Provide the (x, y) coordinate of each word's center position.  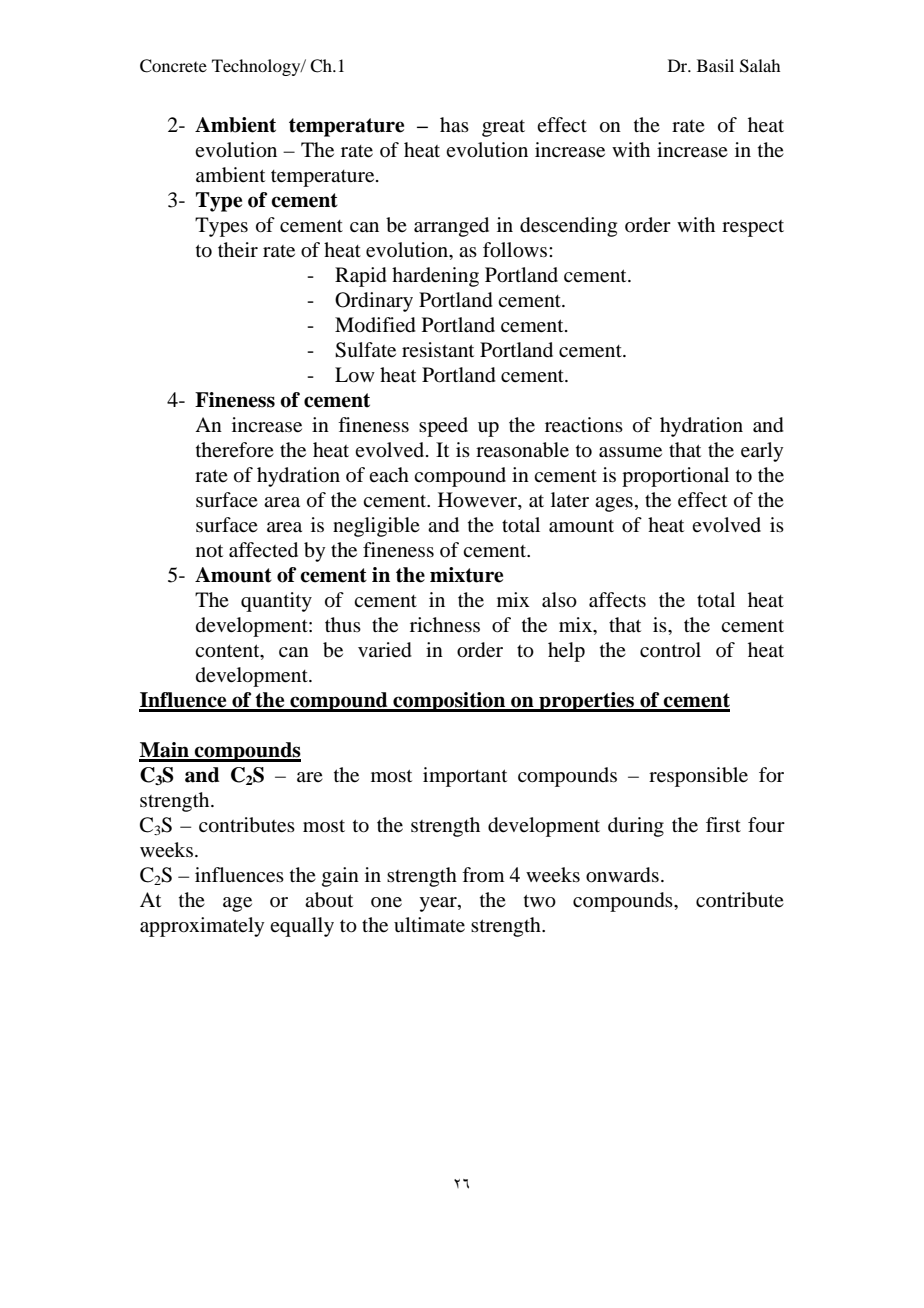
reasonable (522, 450)
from (483, 874)
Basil (715, 65)
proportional (675, 477)
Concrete (173, 66)
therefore (235, 450)
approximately (202, 927)
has (454, 124)
